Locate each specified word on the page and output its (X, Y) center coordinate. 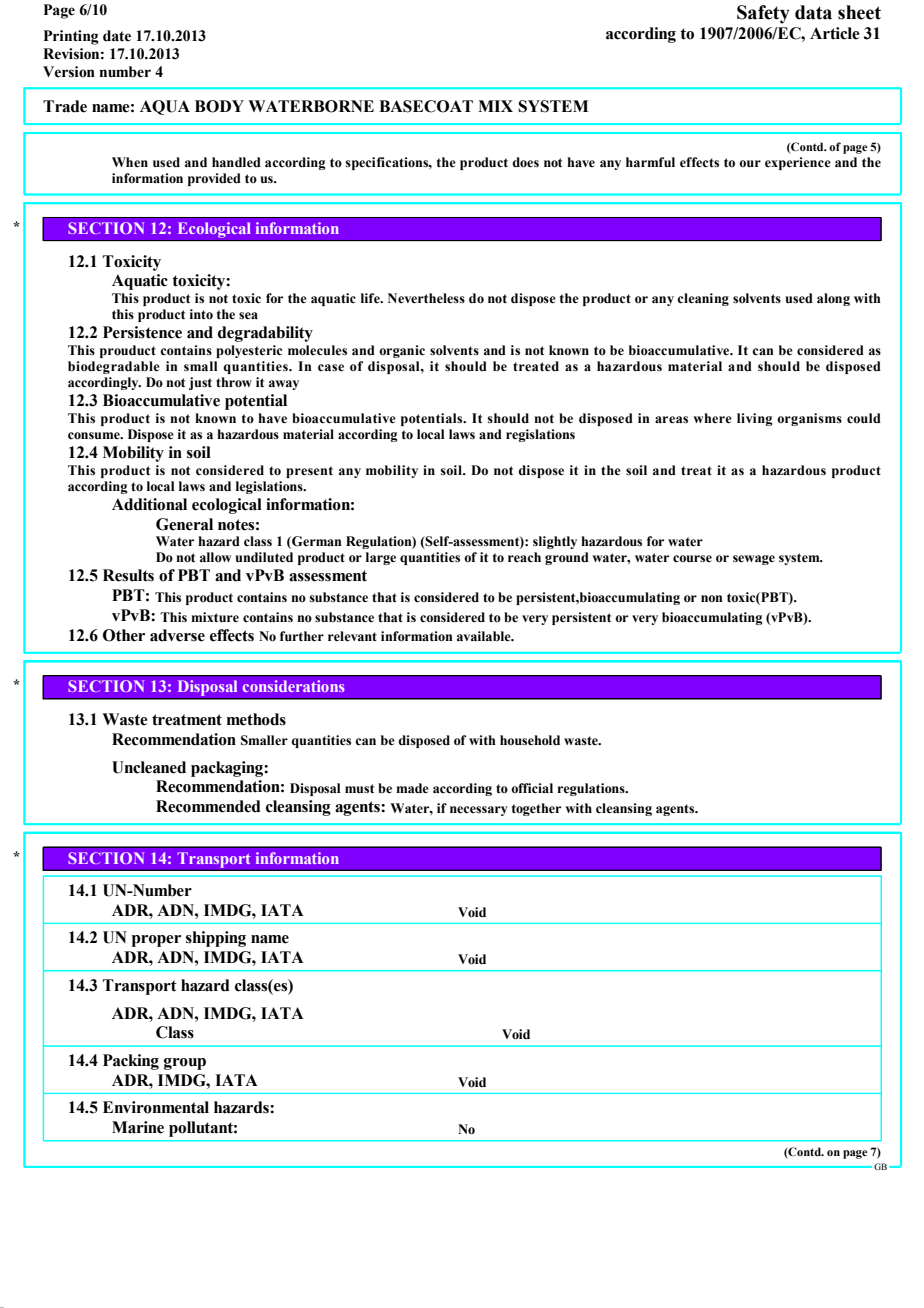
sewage (754, 560)
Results (128, 575)
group (185, 1064)
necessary (479, 811)
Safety (763, 14)
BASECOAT (426, 106)
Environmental (156, 1107)
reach (524, 557)
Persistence (142, 332)
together (536, 809)
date (117, 36)
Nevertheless (426, 298)
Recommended (208, 806)
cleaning (703, 299)
